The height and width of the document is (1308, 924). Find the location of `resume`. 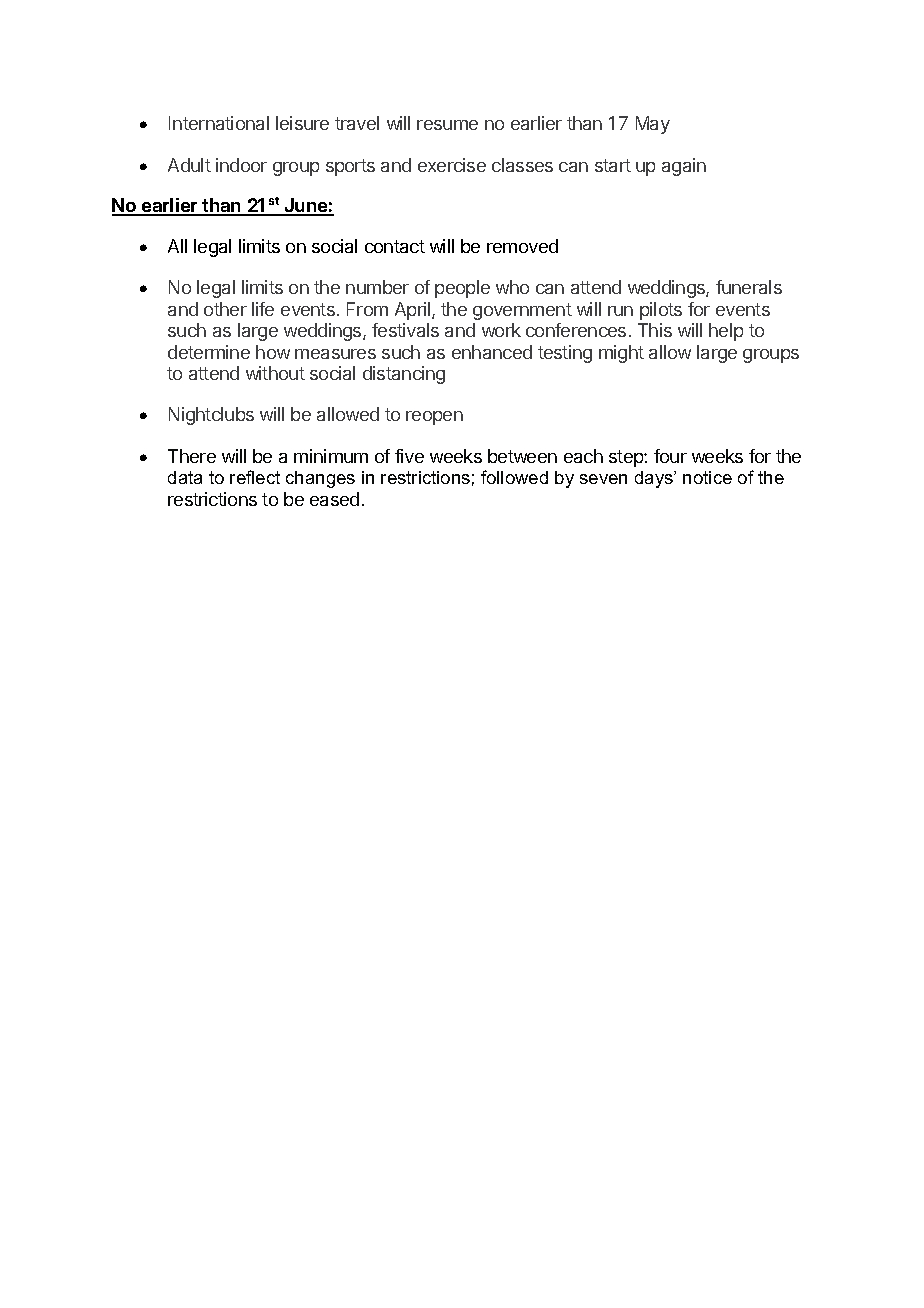

resume is located at coordinates (447, 125).
